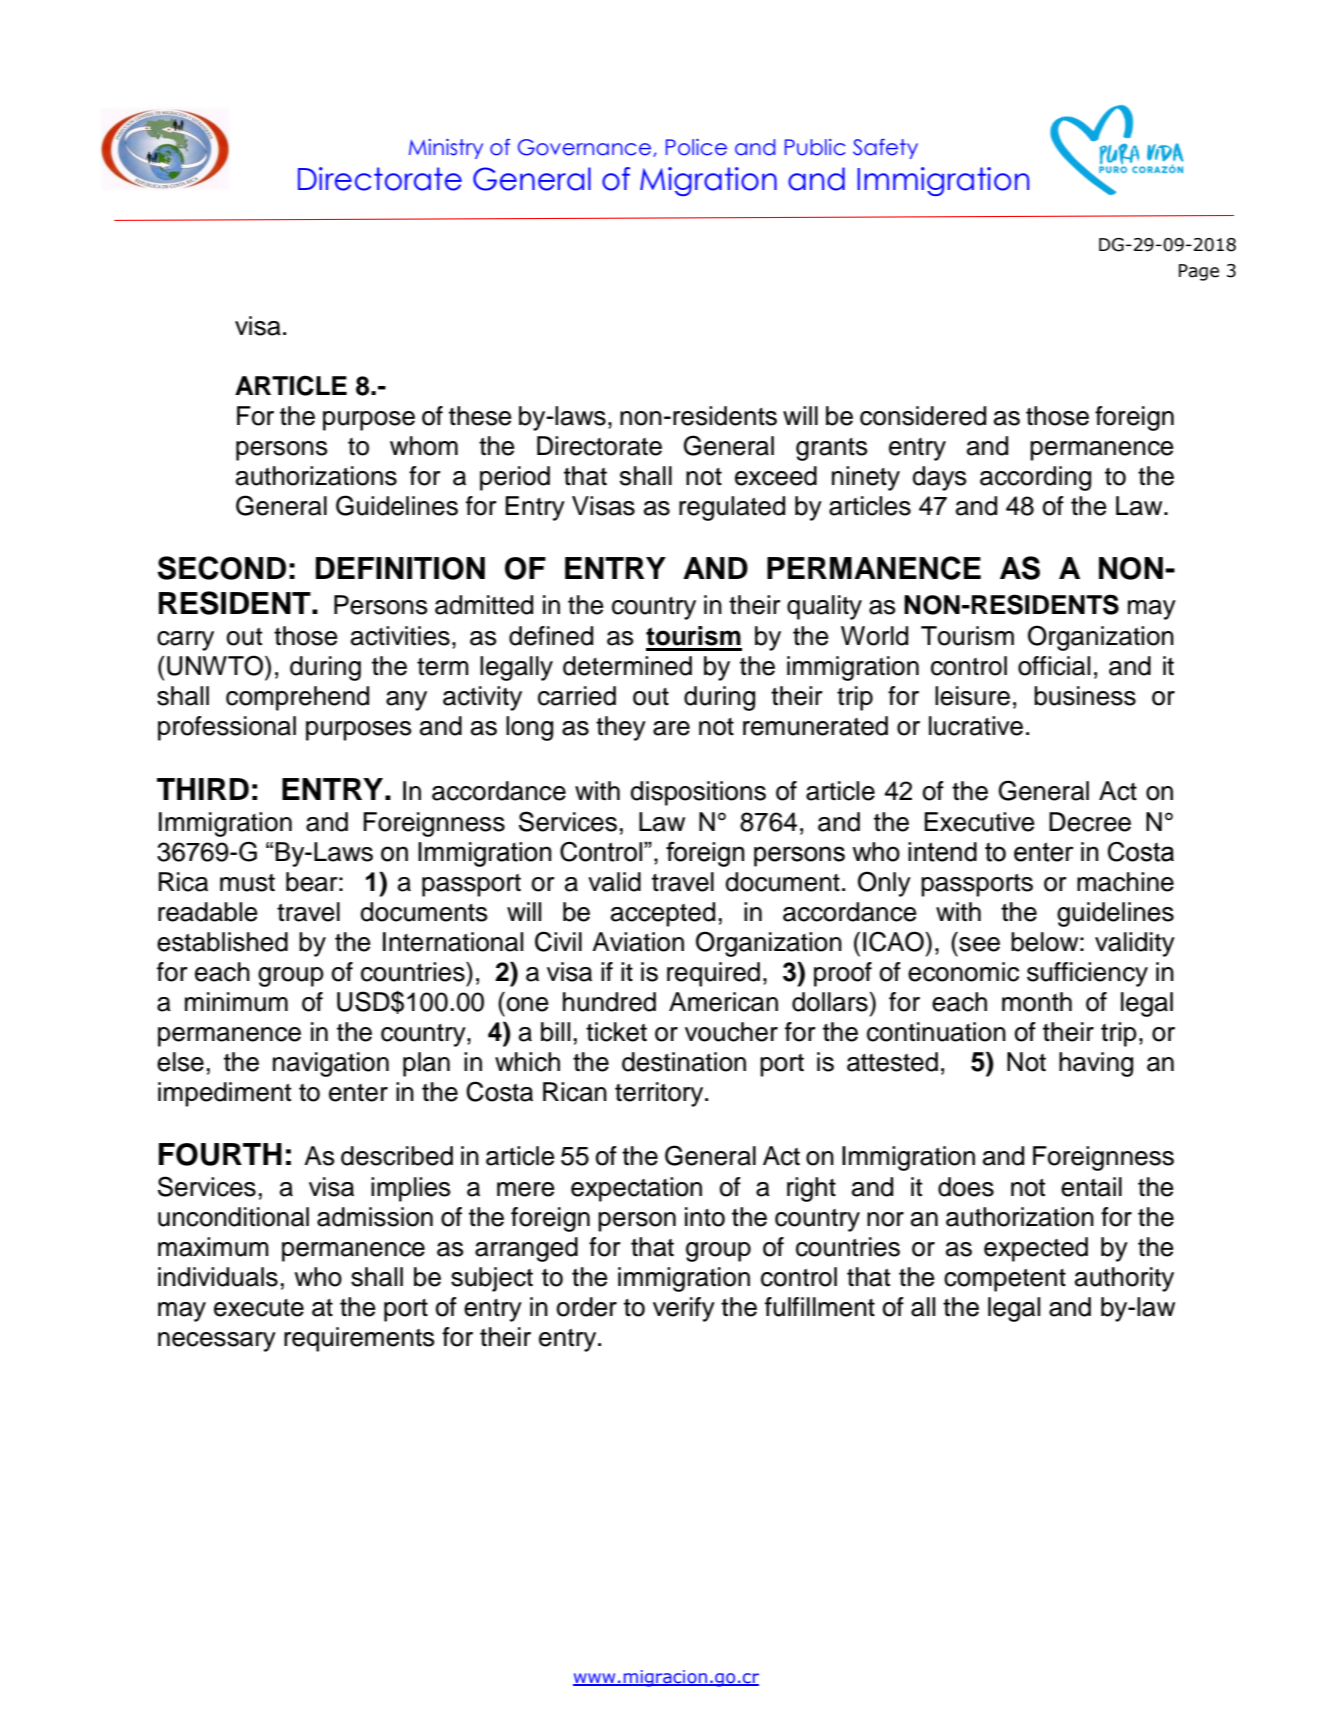 This screenshot has width=1332, height=1724. What do you see at coordinates (696, 147) in the screenshot?
I see `Police` at bounding box center [696, 147].
